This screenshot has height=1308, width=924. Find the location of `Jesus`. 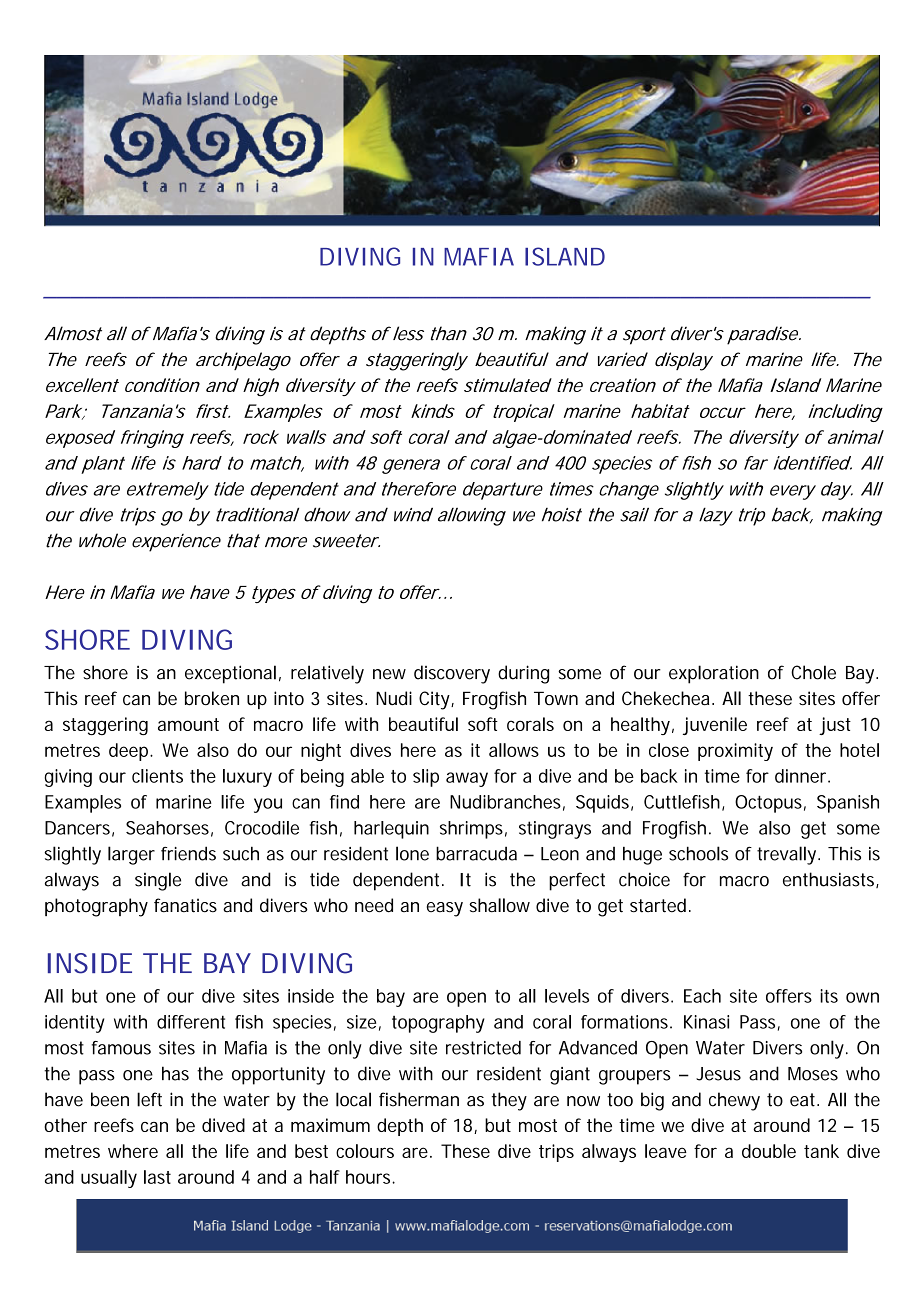

Jesus is located at coordinates (718, 1074).
